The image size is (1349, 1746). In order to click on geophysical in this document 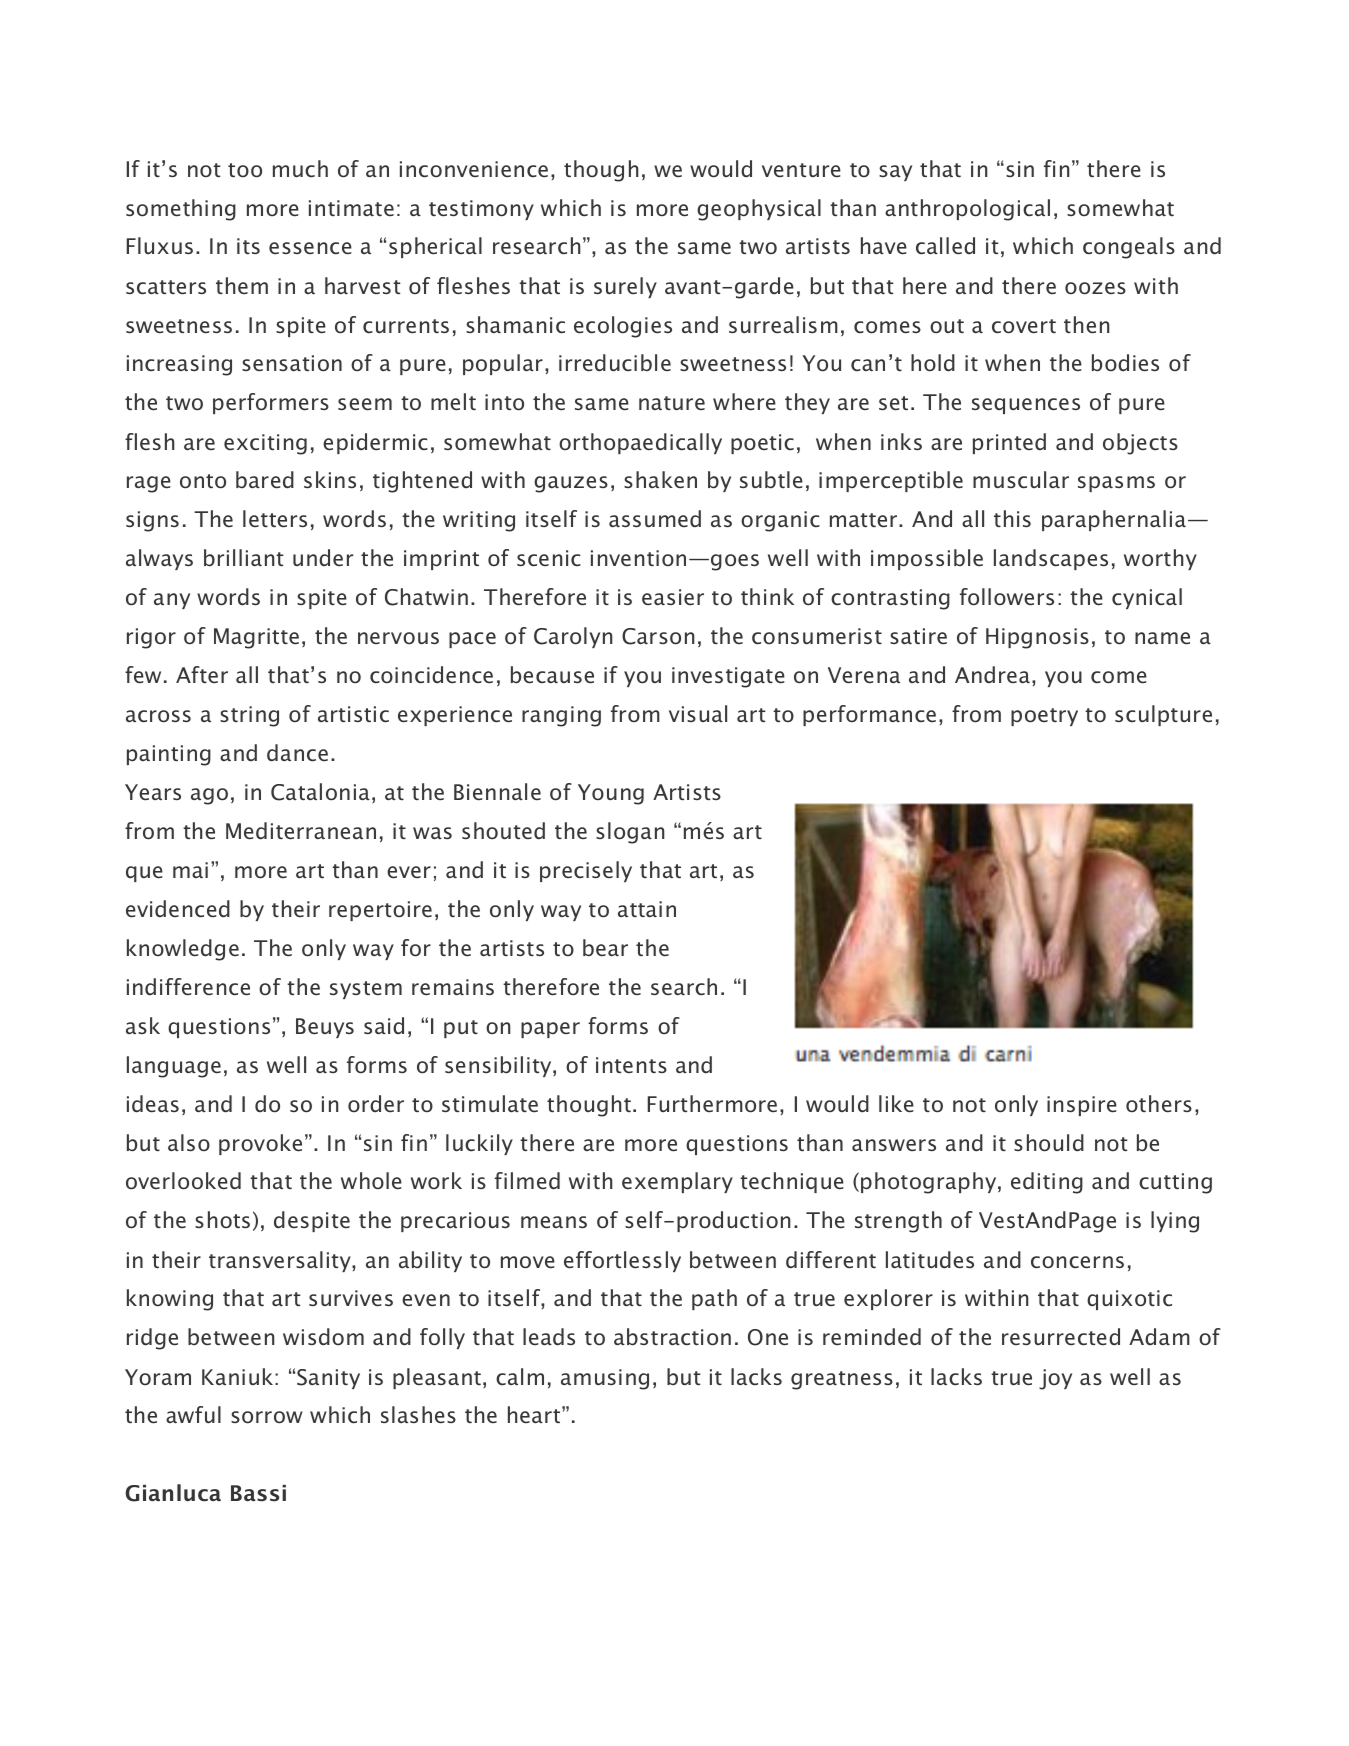, I will do `click(759, 210)`.
